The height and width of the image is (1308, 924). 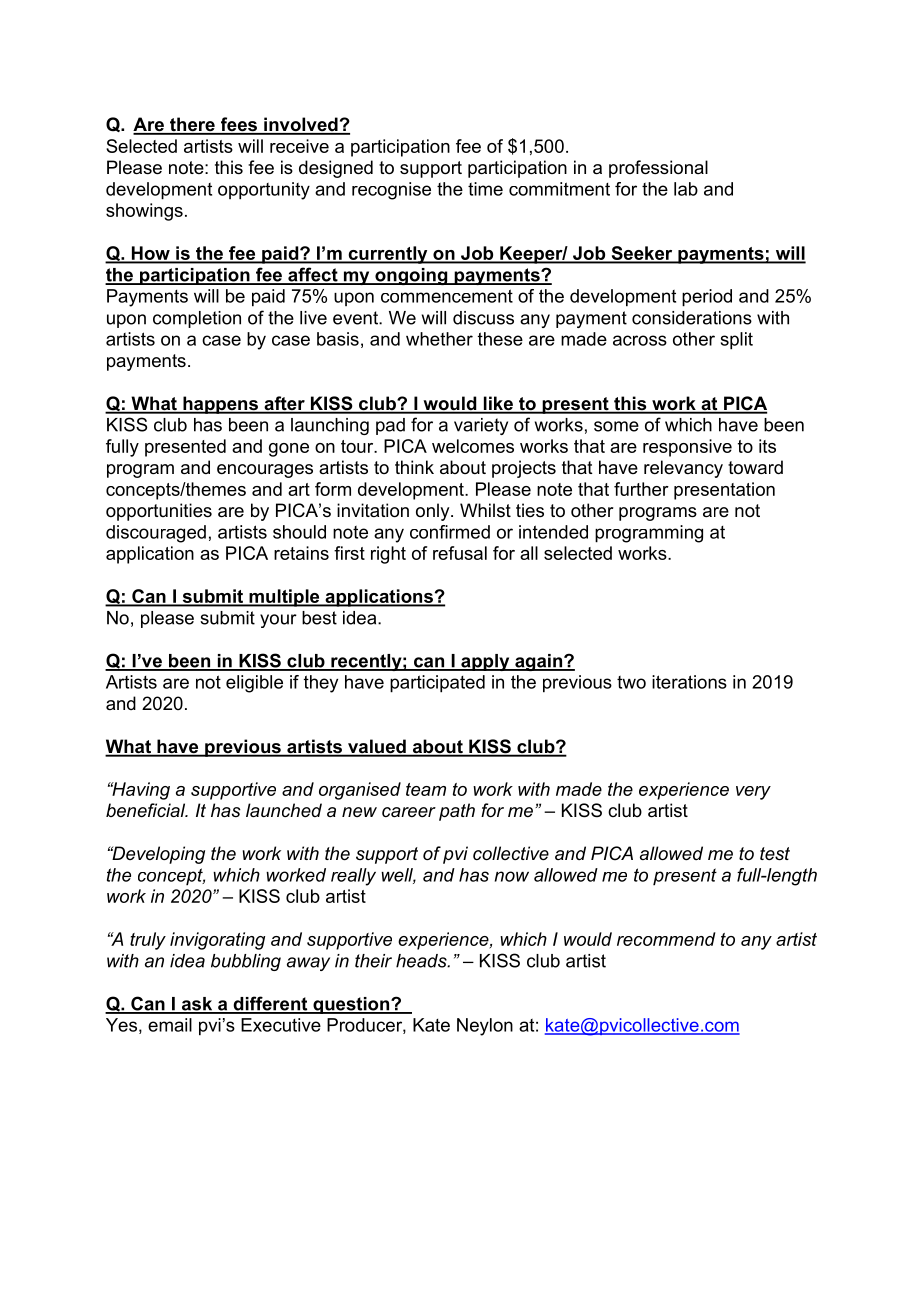 I want to click on discouraged, so click(x=156, y=534).
